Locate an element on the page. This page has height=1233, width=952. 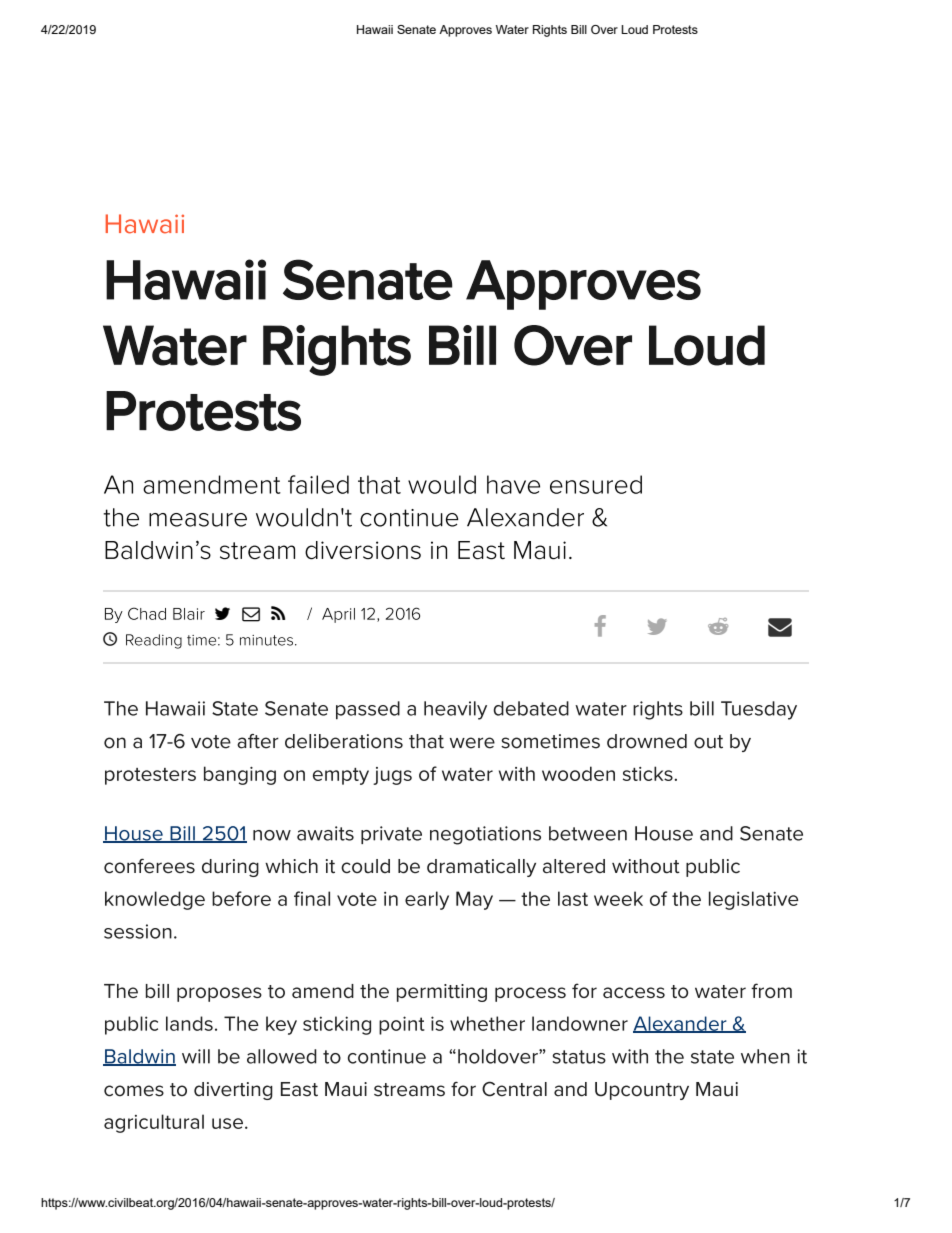
ensured is located at coordinates (596, 484).
